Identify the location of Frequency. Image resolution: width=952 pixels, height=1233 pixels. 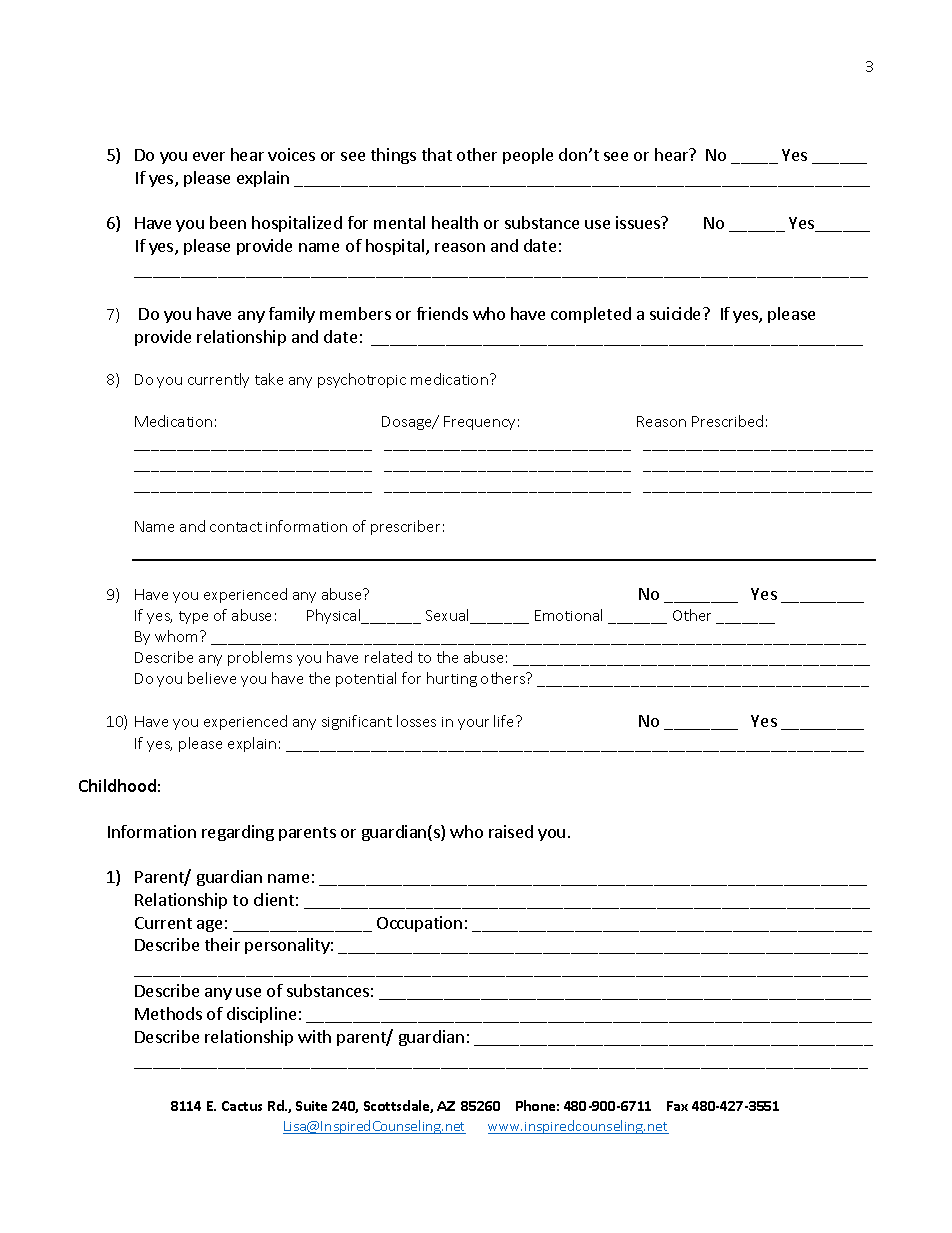
(479, 423).
